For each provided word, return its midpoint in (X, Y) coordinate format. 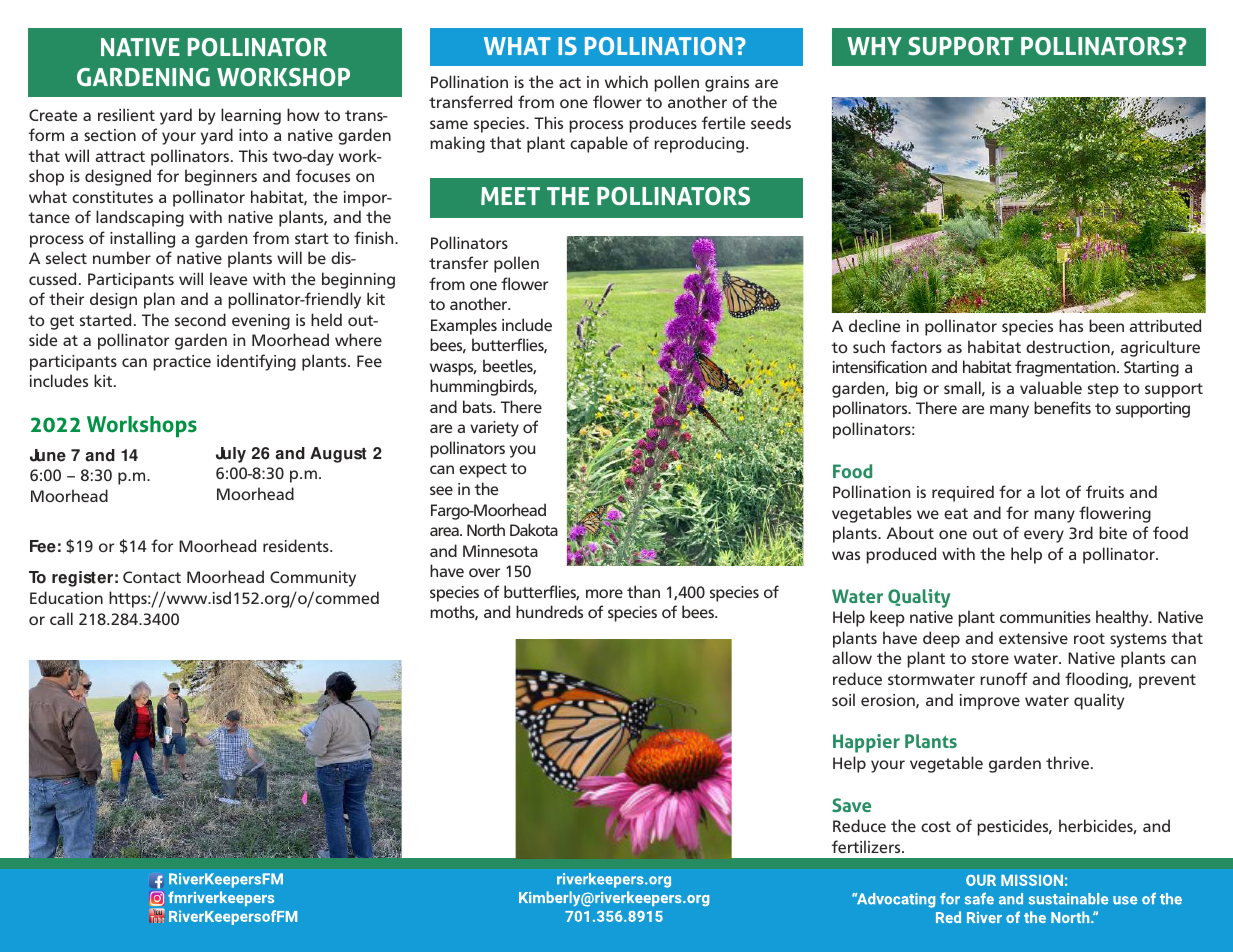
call (61, 618)
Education (66, 597)
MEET (510, 196)
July (231, 455)
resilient (126, 114)
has (1071, 325)
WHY (874, 46)
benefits (1062, 407)
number (122, 257)
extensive (1033, 638)
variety (494, 429)
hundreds (549, 611)
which (626, 81)
